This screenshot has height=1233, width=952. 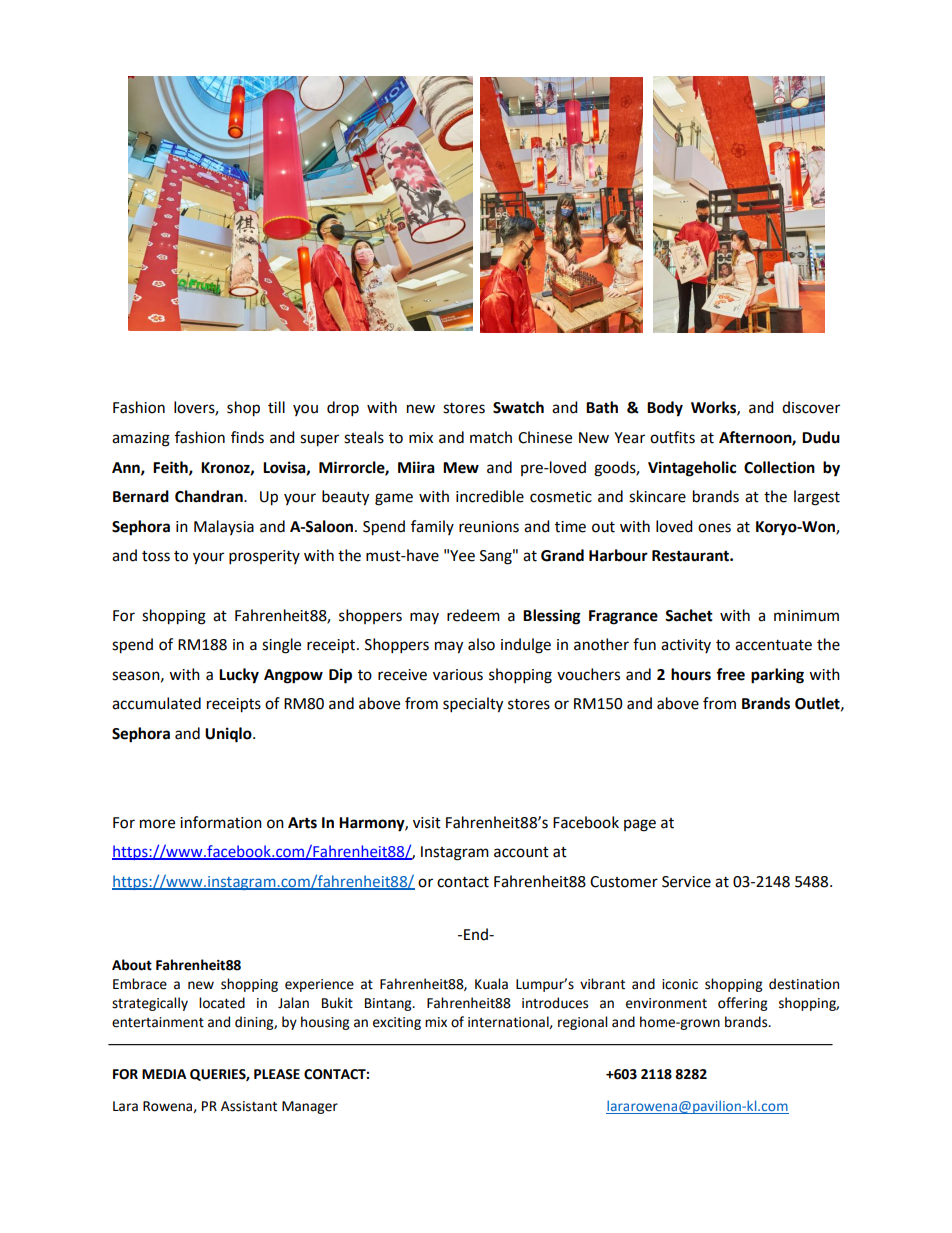 I want to click on exciting, so click(x=397, y=1023).
